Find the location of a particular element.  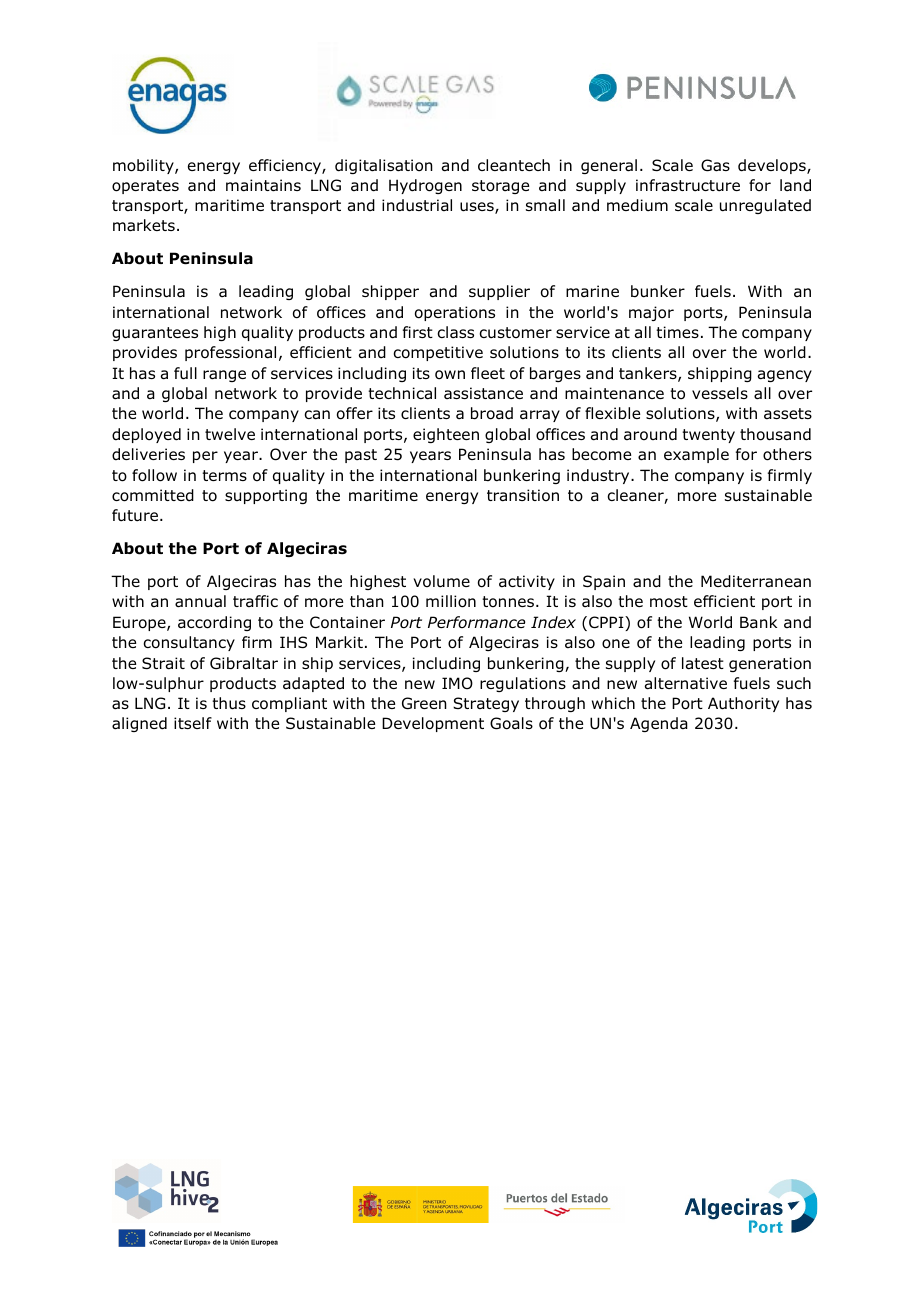

guarantees is located at coordinates (155, 334).
